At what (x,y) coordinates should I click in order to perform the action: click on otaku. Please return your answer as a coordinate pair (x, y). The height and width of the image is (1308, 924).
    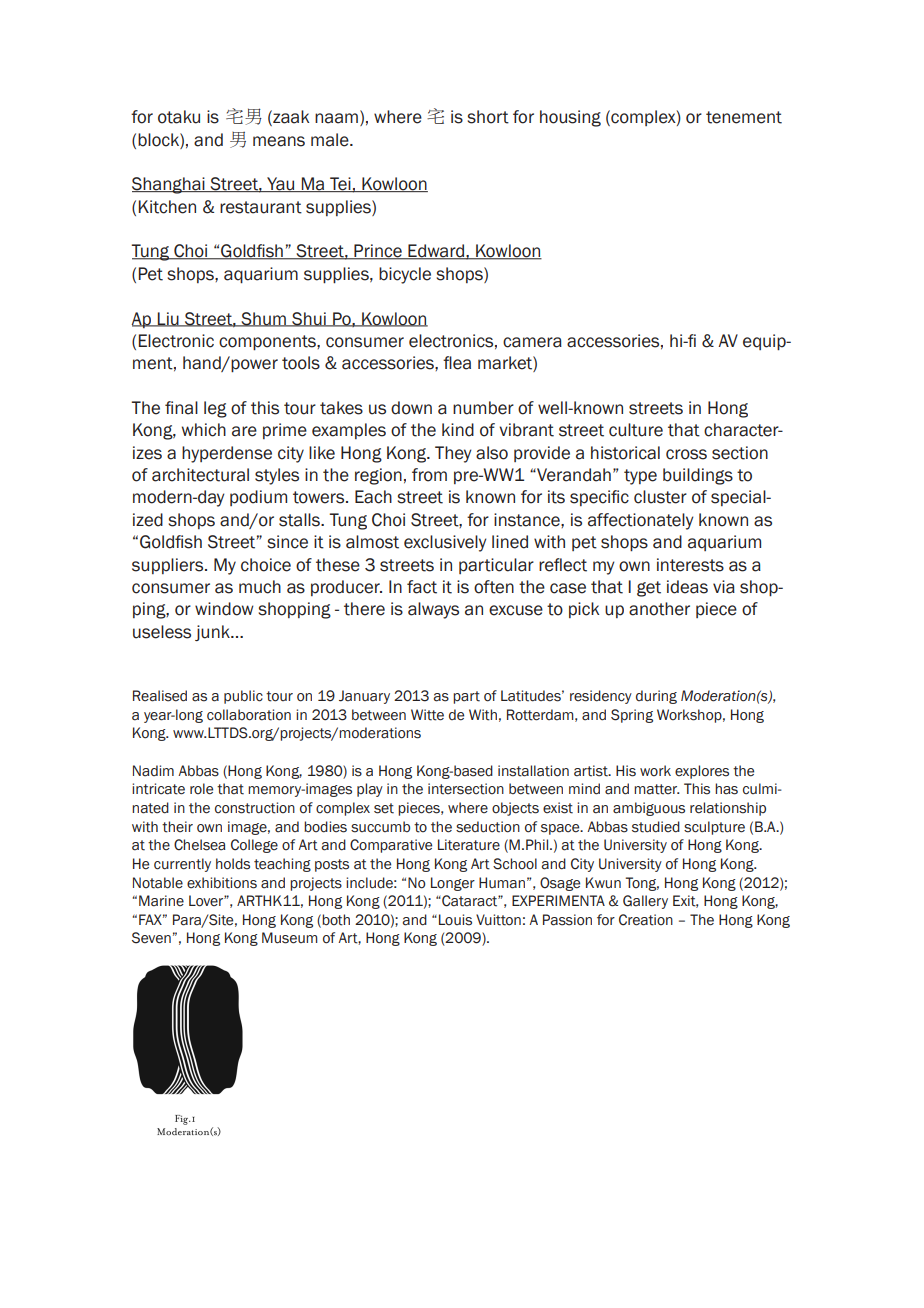
    Looking at the image, I should click on (179, 117).
